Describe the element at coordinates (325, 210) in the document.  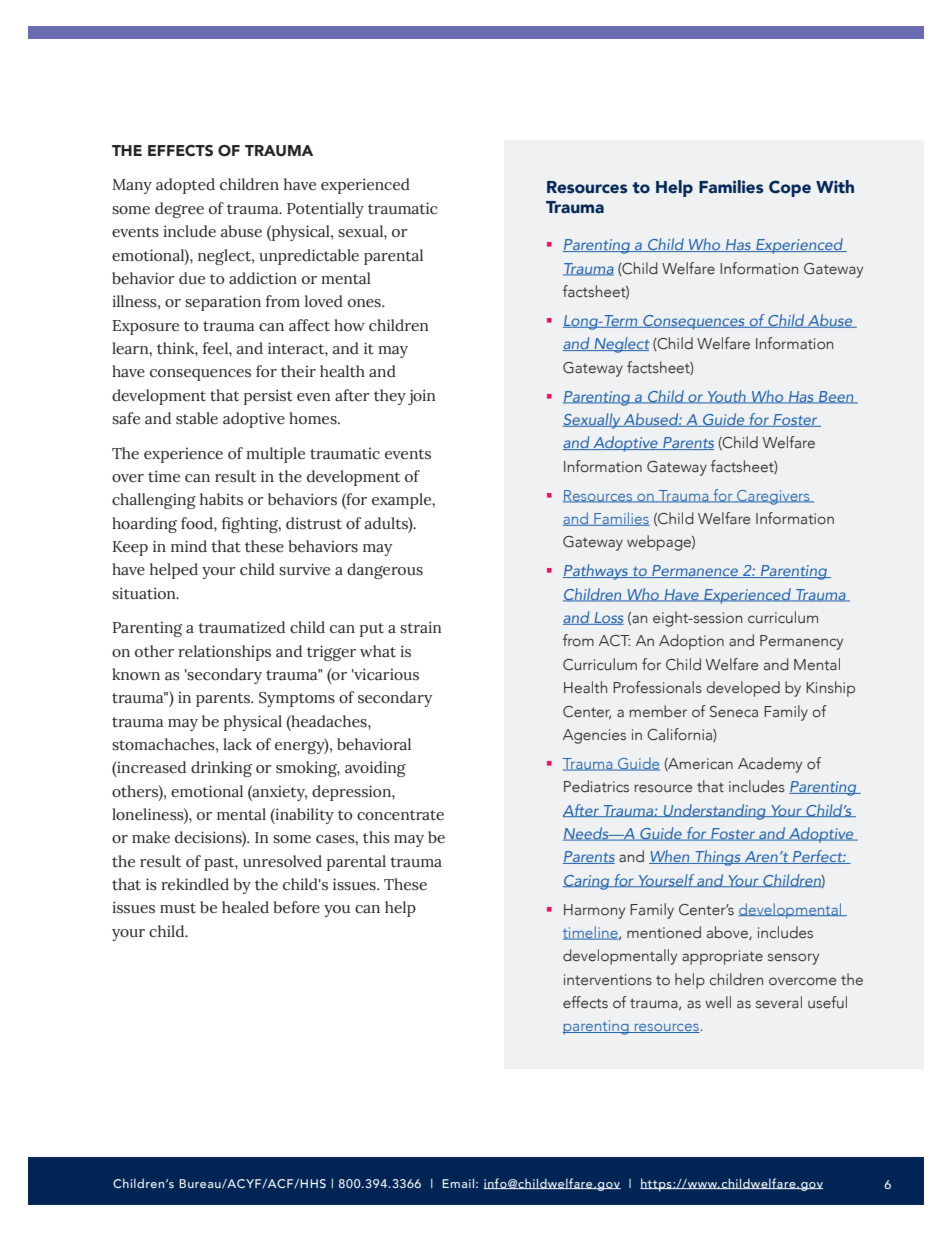
I see `Potentially` at that location.
